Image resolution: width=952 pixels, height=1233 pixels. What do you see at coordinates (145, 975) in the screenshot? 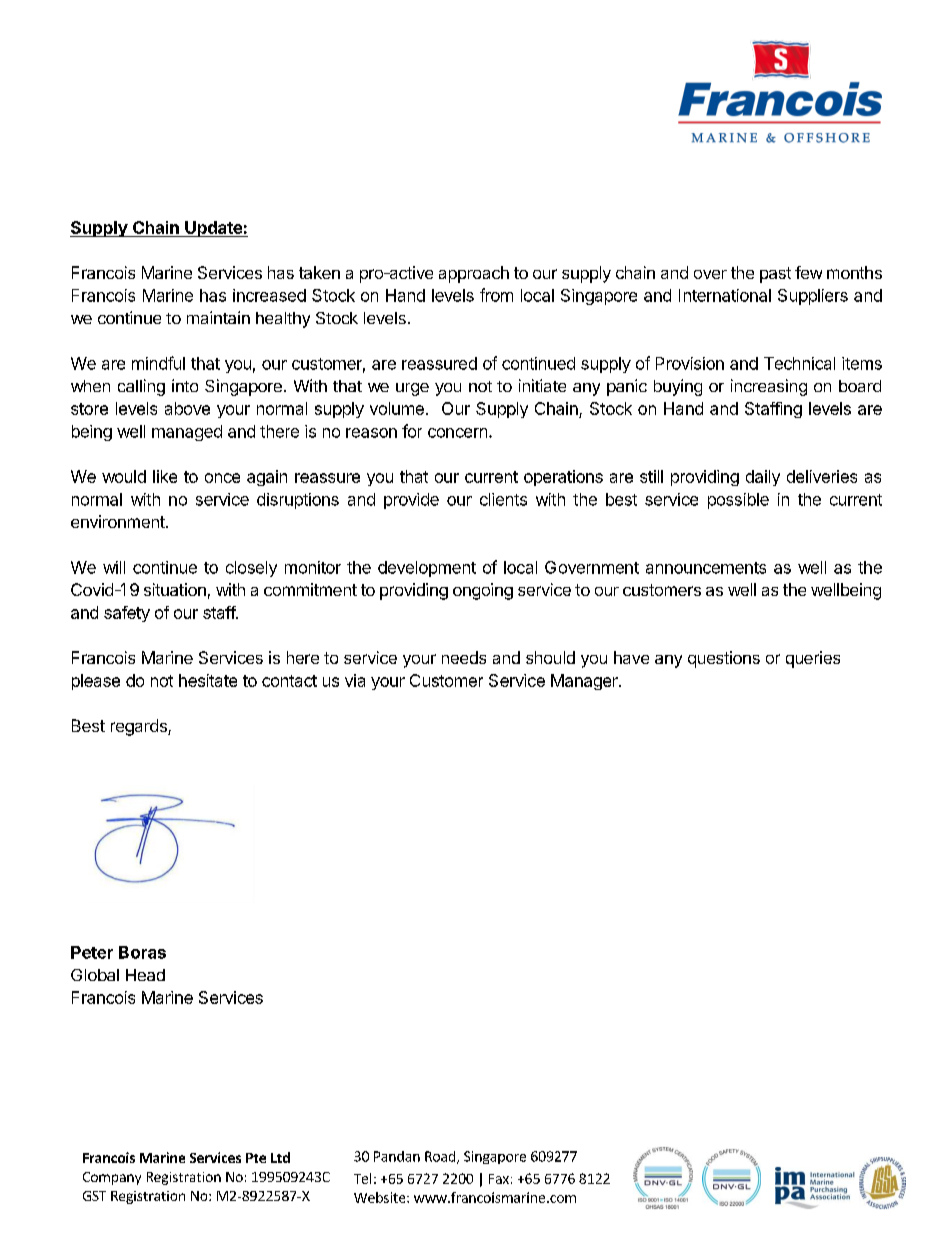
I see `Head` at bounding box center [145, 975].
